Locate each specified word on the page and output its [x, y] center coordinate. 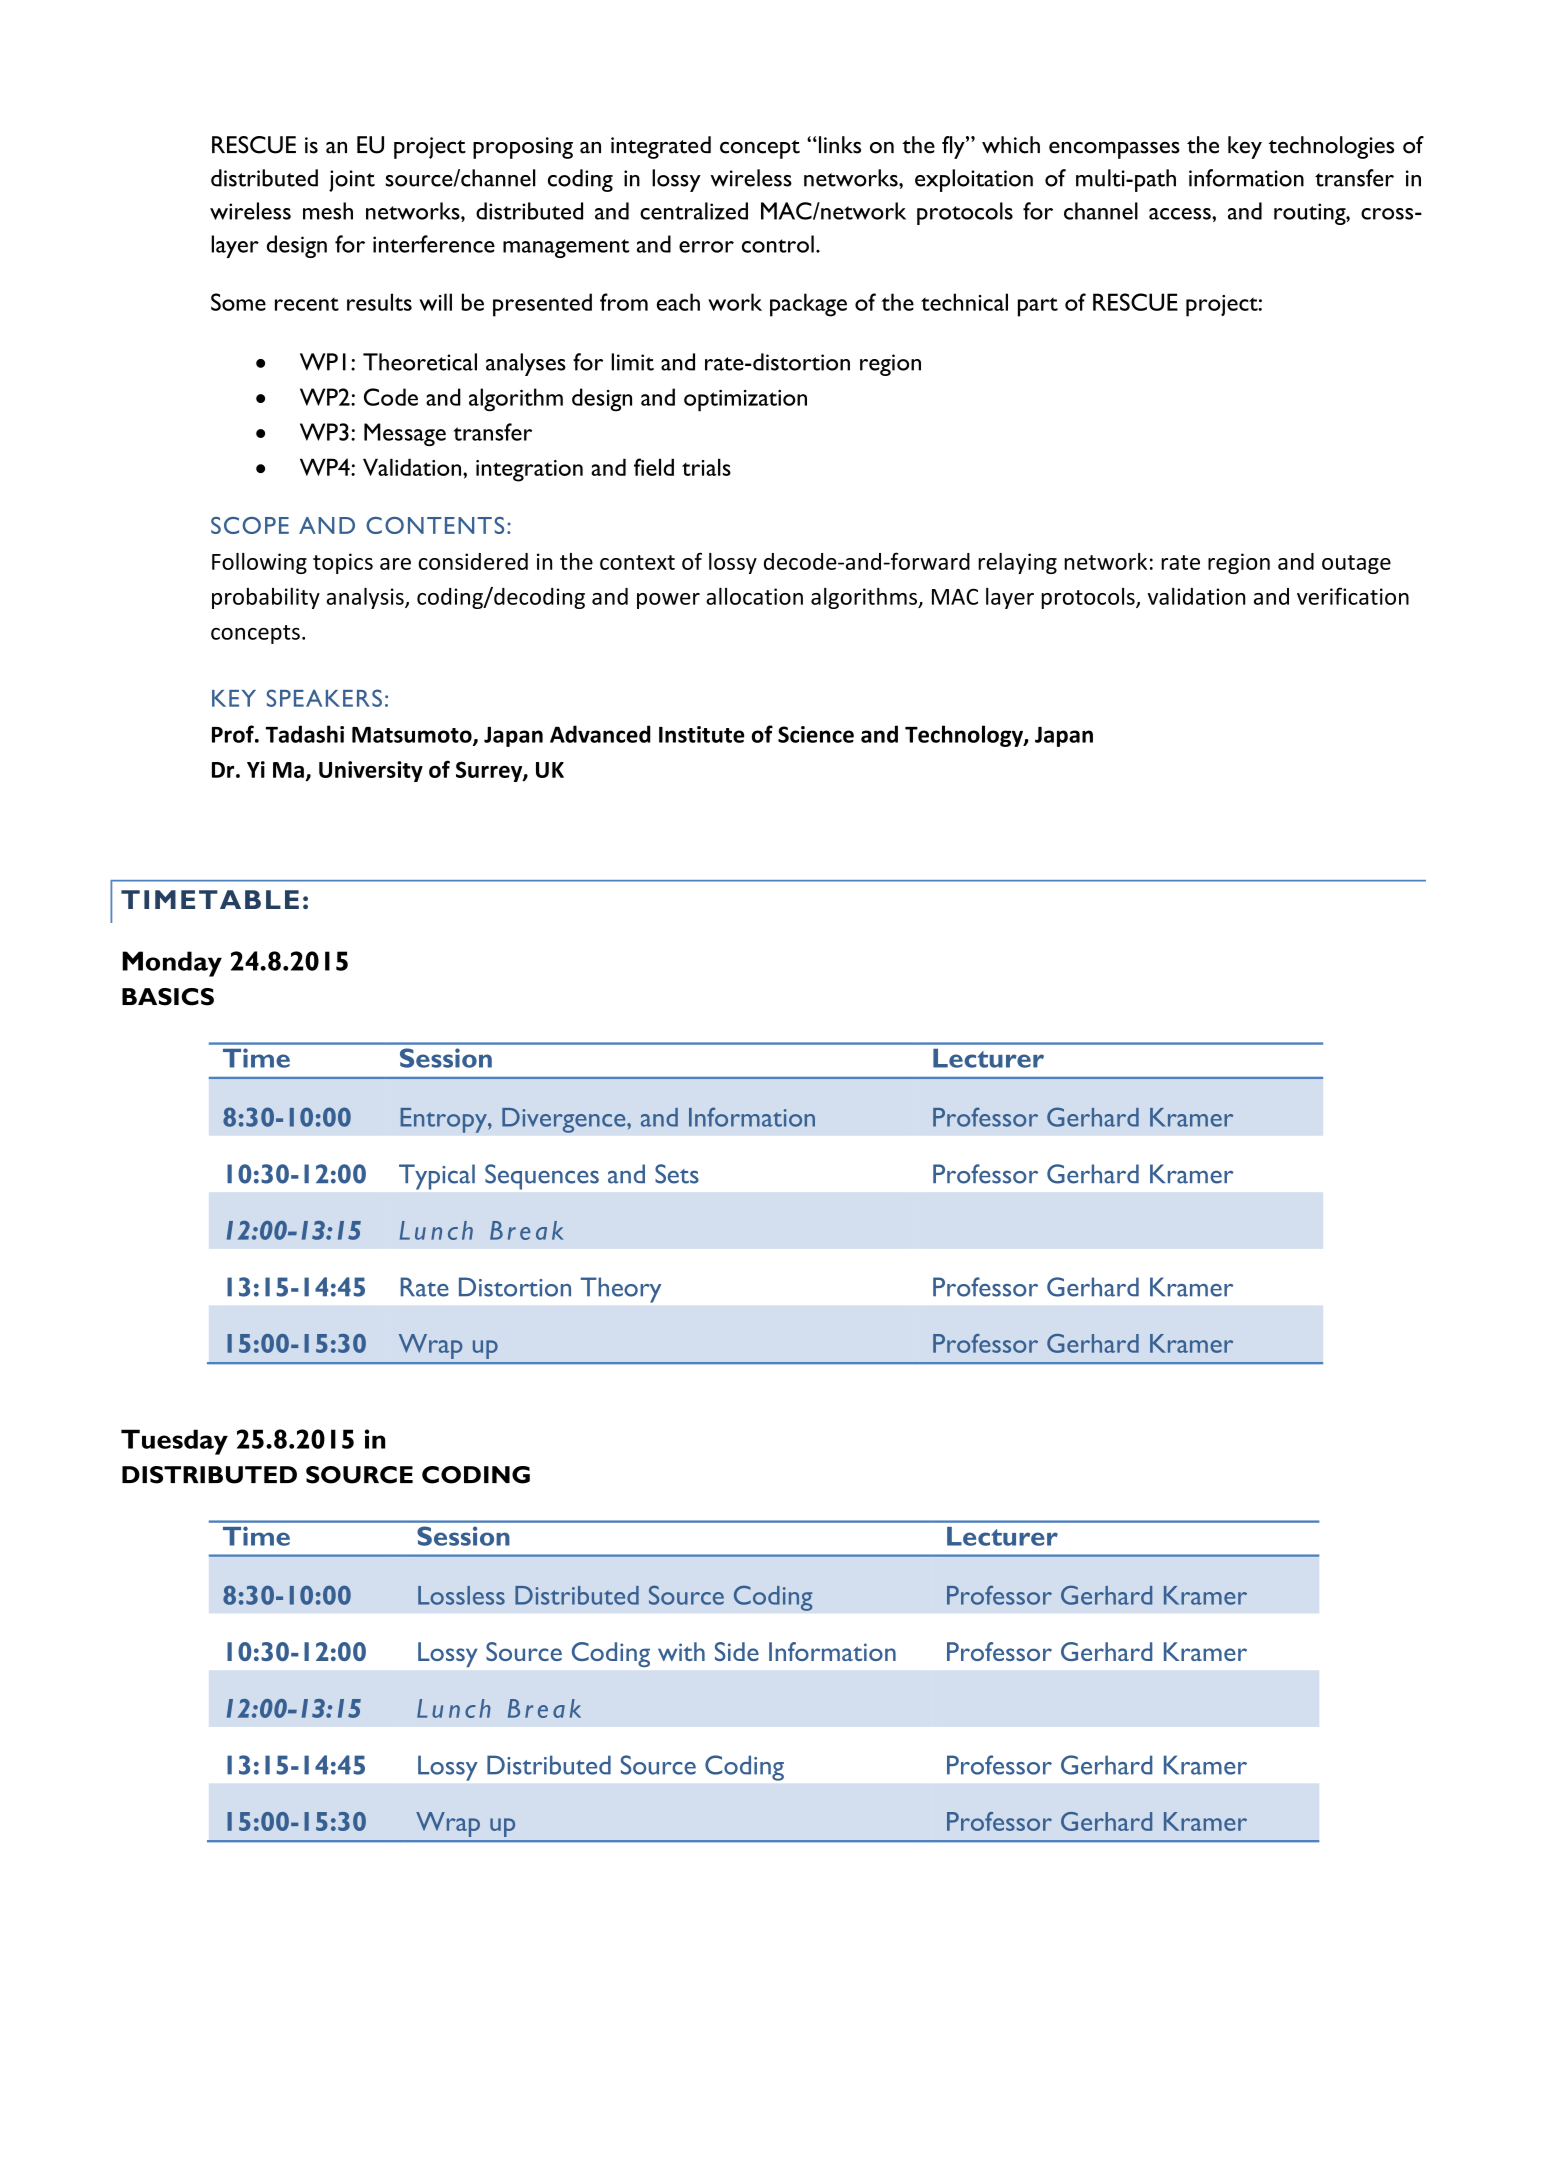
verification [1353, 596]
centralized [694, 211]
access [1181, 214]
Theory [621, 1290]
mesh [328, 211]
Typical [437, 1177]
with [681, 1651]
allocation [754, 596]
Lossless [461, 1595]
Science [816, 734]
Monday [172, 964]
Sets [677, 1174]
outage [1356, 564]
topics [343, 563]
